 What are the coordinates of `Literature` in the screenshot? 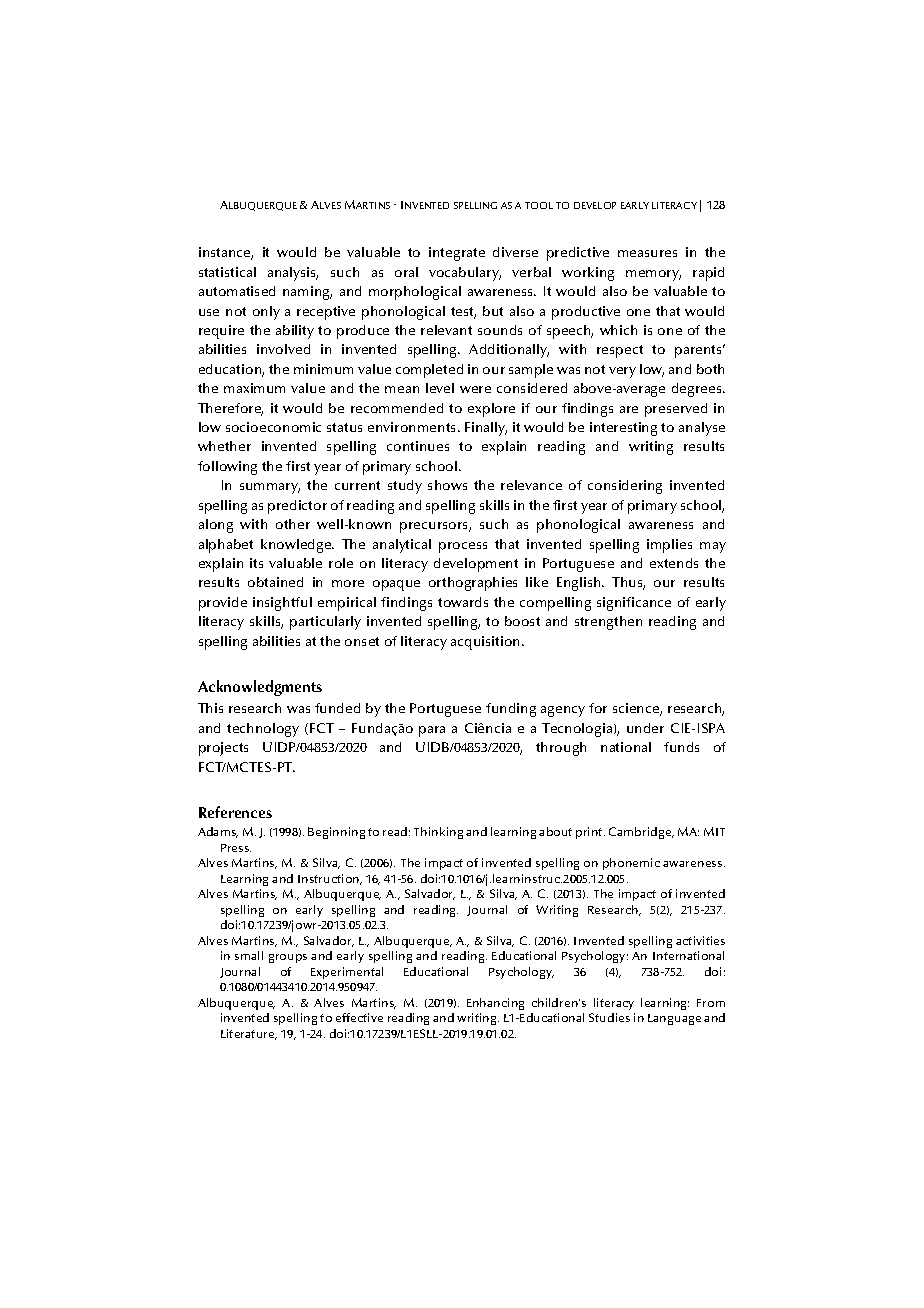 It's located at (249, 1034).
